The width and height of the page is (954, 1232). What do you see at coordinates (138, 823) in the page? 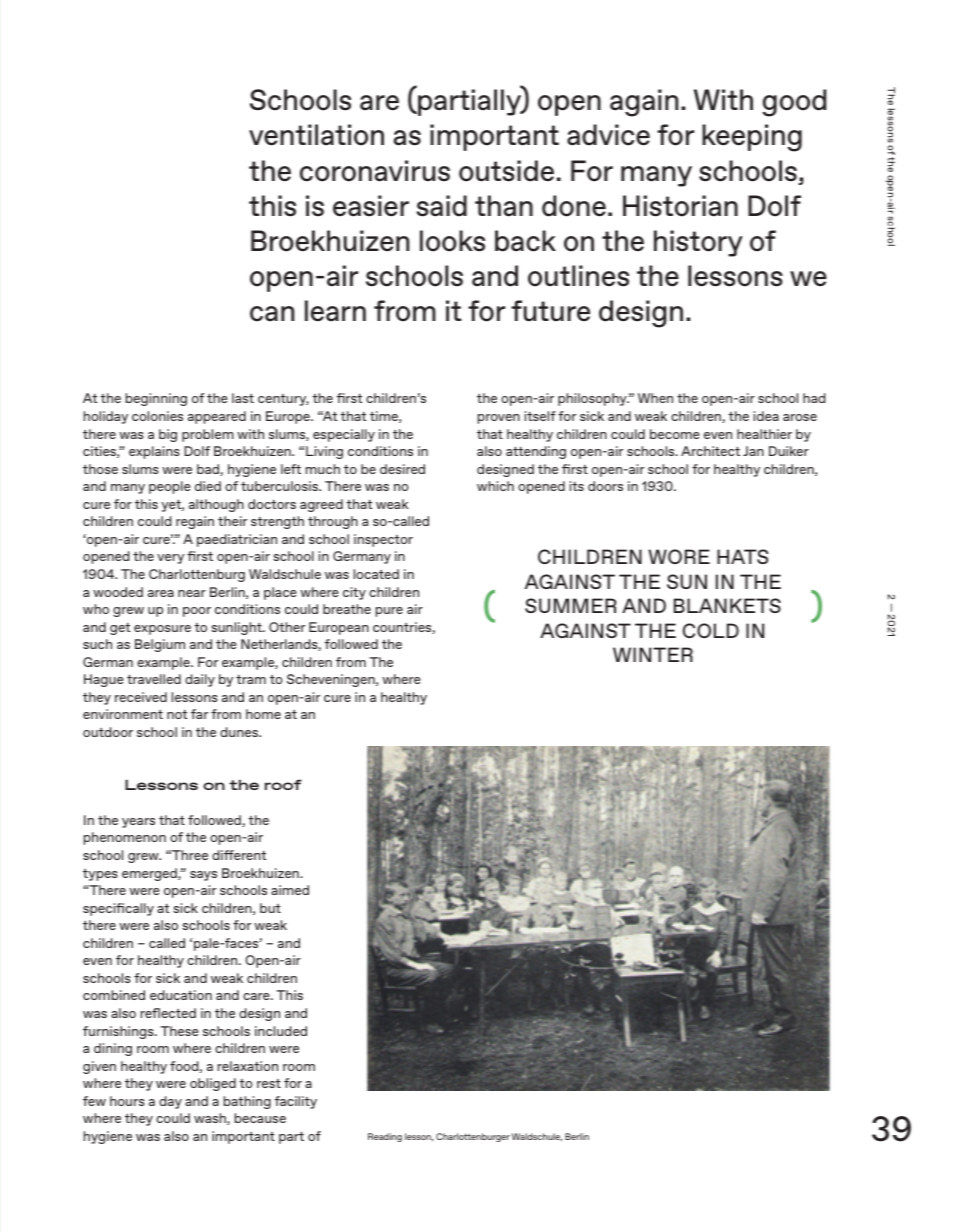
I see `years` at bounding box center [138, 823].
